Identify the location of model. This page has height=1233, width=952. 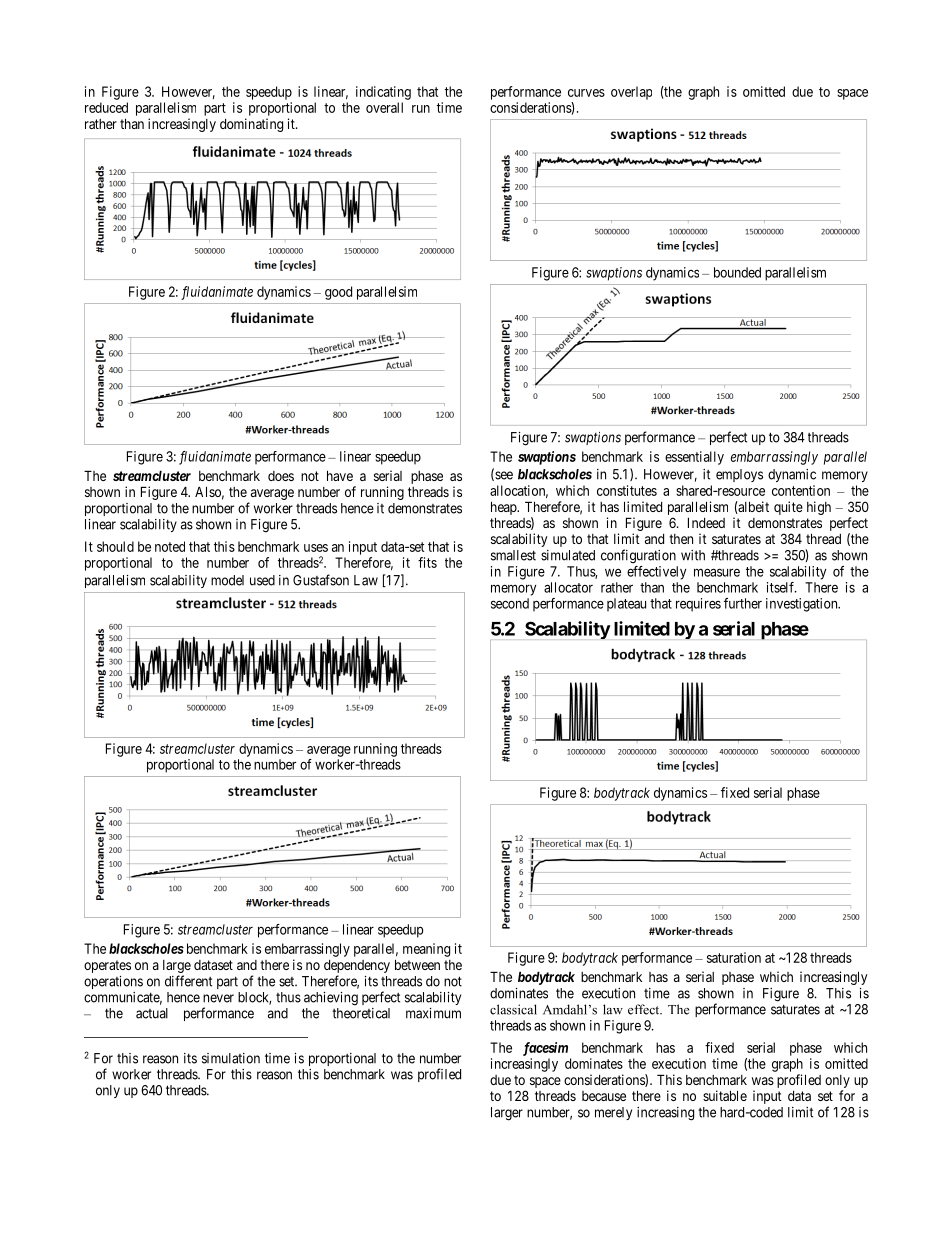
(227, 580).
